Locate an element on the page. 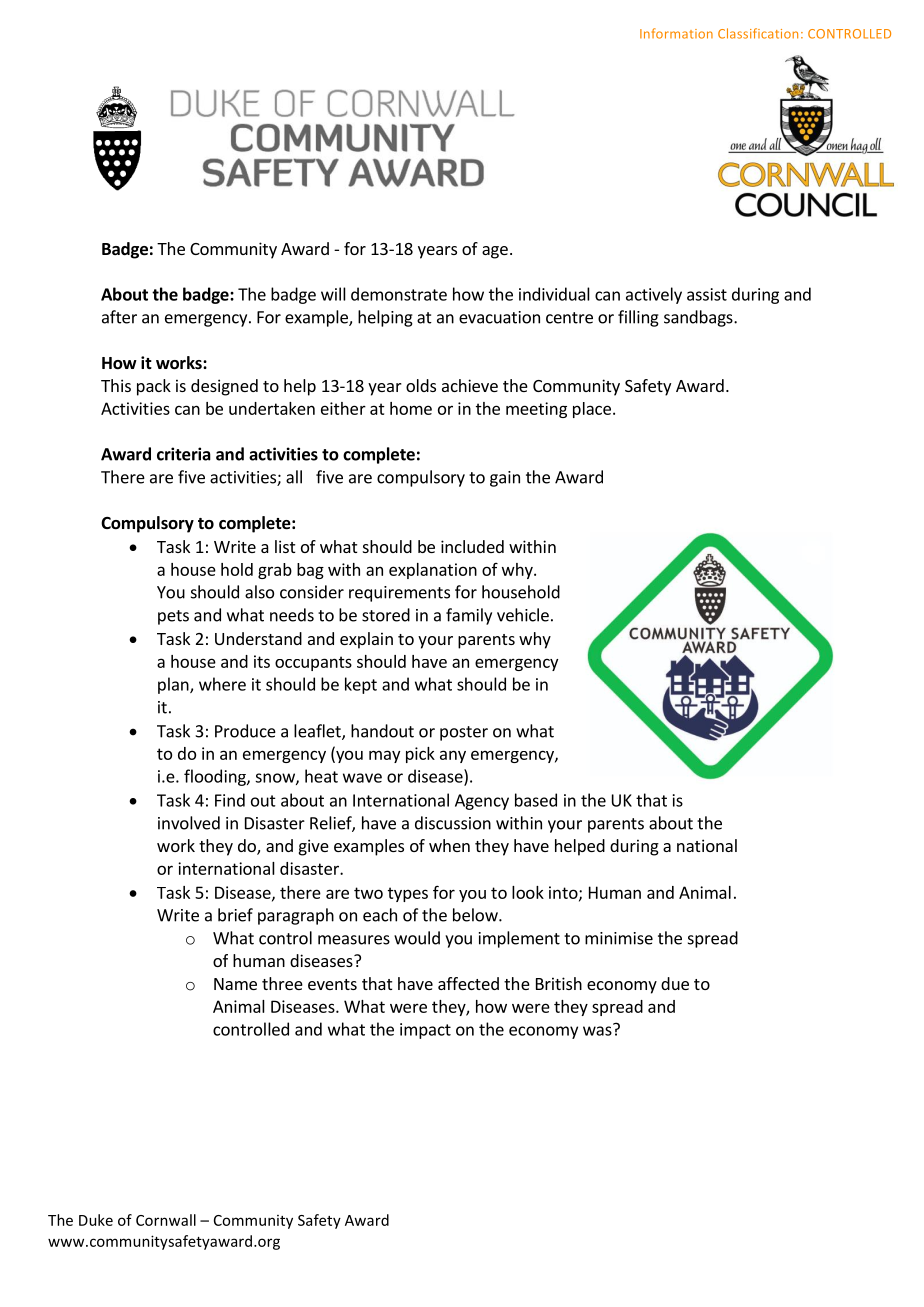 The height and width of the document is (1307, 924). Cornwall is located at coordinates (166, 1220).
